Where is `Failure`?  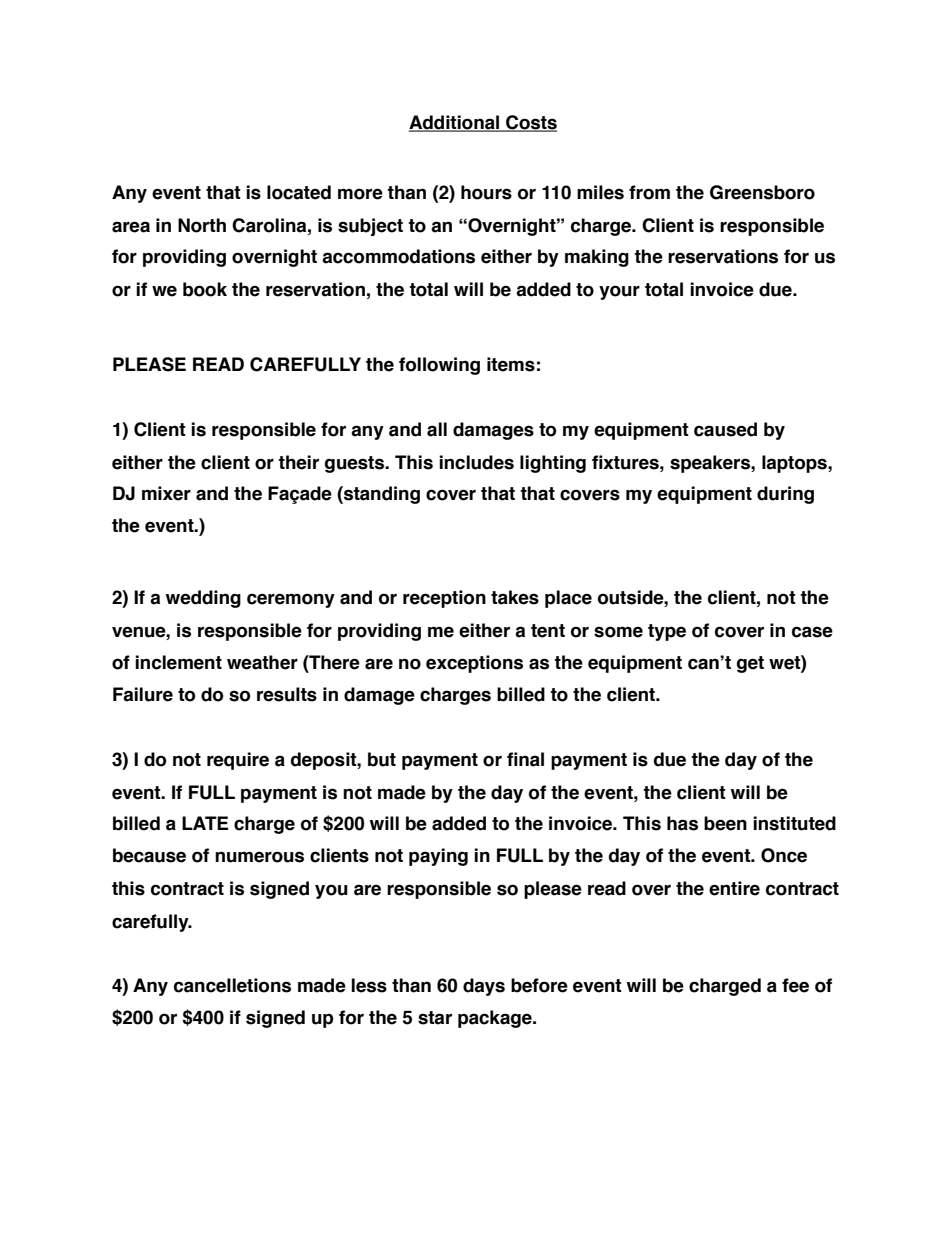 Failure is located at coordinates (143, 694).
